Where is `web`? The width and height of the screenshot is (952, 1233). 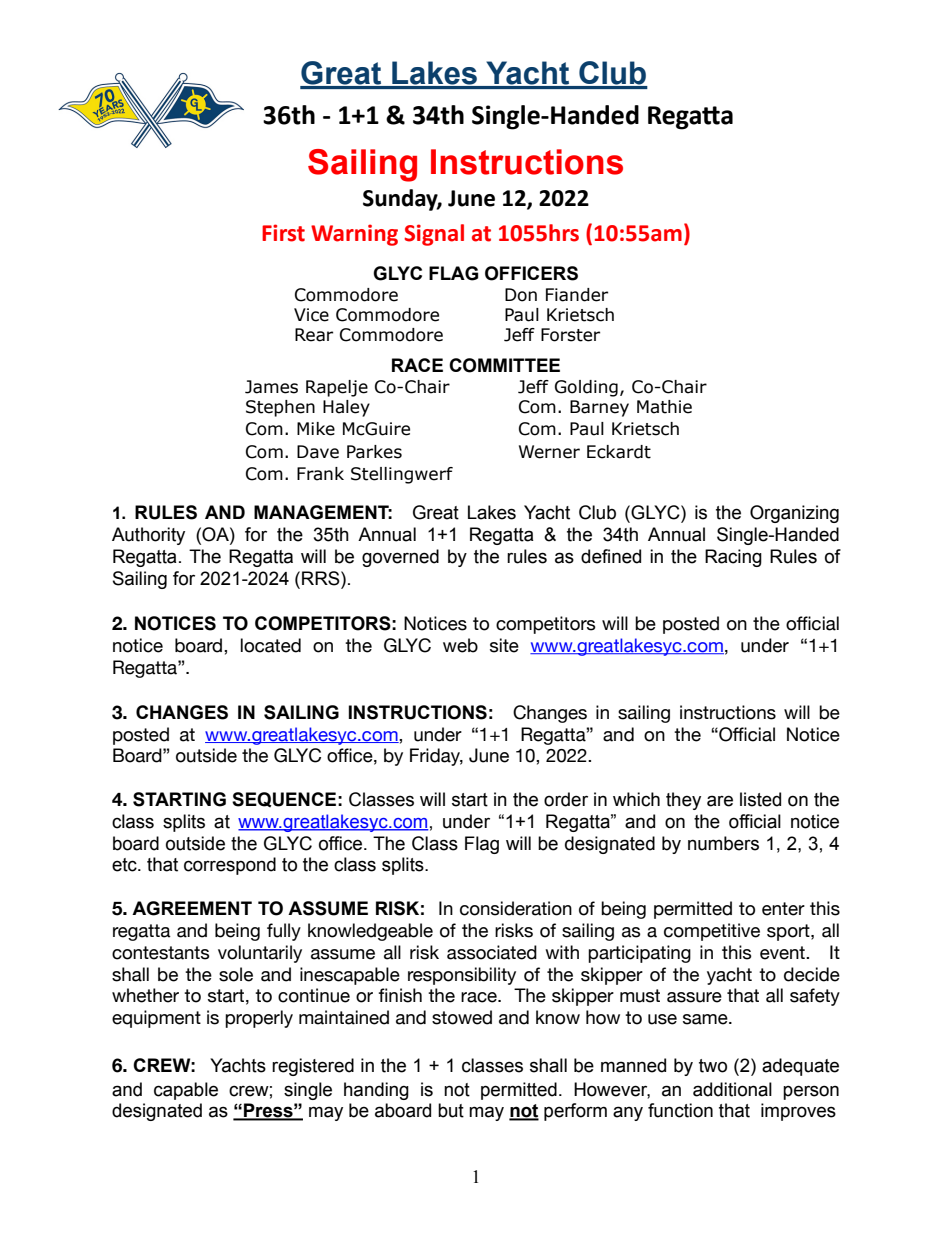
web is located at coordinates (460, 645).
